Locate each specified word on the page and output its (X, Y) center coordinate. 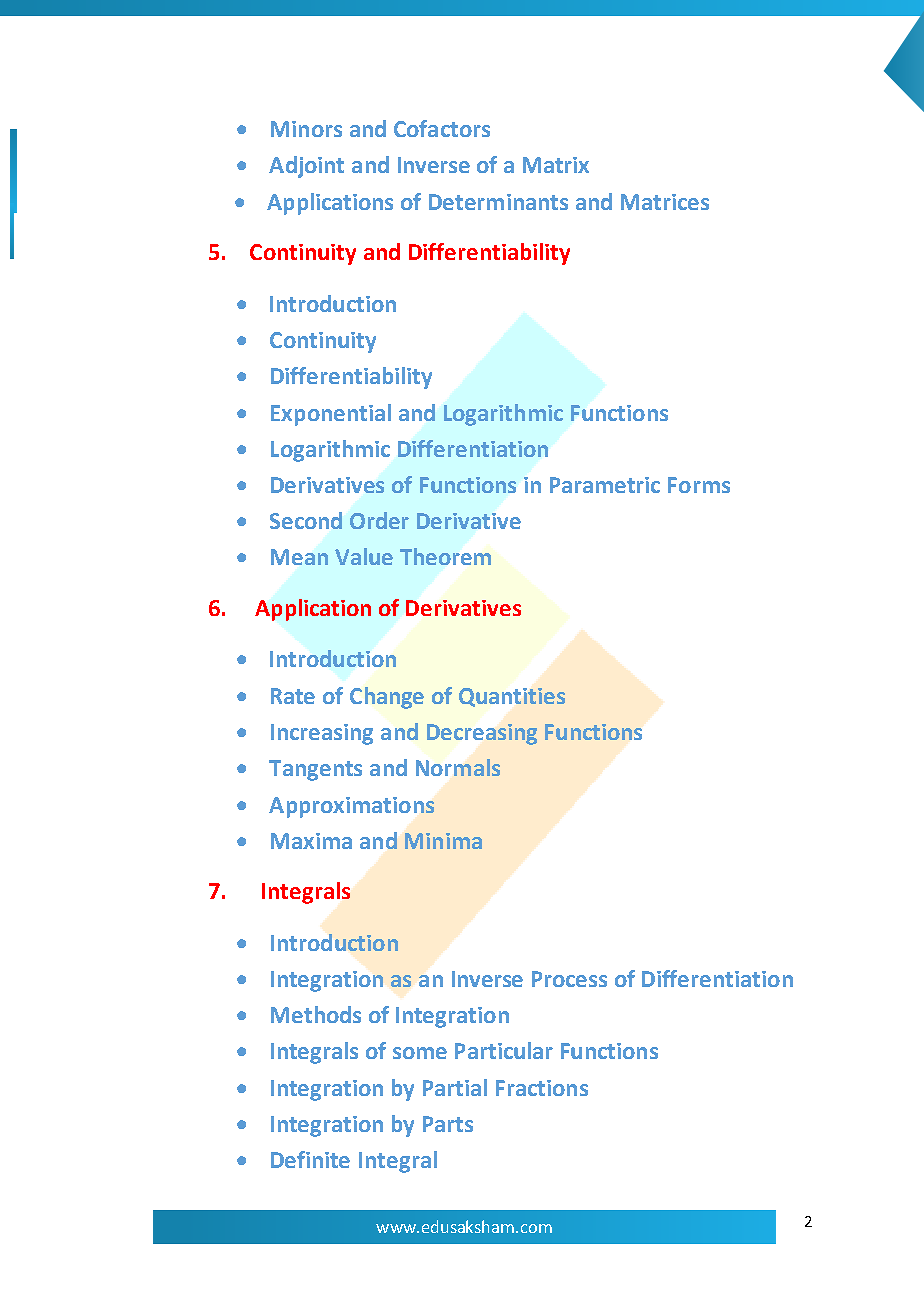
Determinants (498, 202)
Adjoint (306, 167)
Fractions (542, 1088)
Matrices (665, 202)
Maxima (311, 841)
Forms (699, 485)
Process (569, 979)
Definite (310, 1159)
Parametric (605, 485)
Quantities (512, 697)
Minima (443, 841)
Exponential (331, 415)
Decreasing (482, 734)
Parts (448, 1124)
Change (387, 698)
